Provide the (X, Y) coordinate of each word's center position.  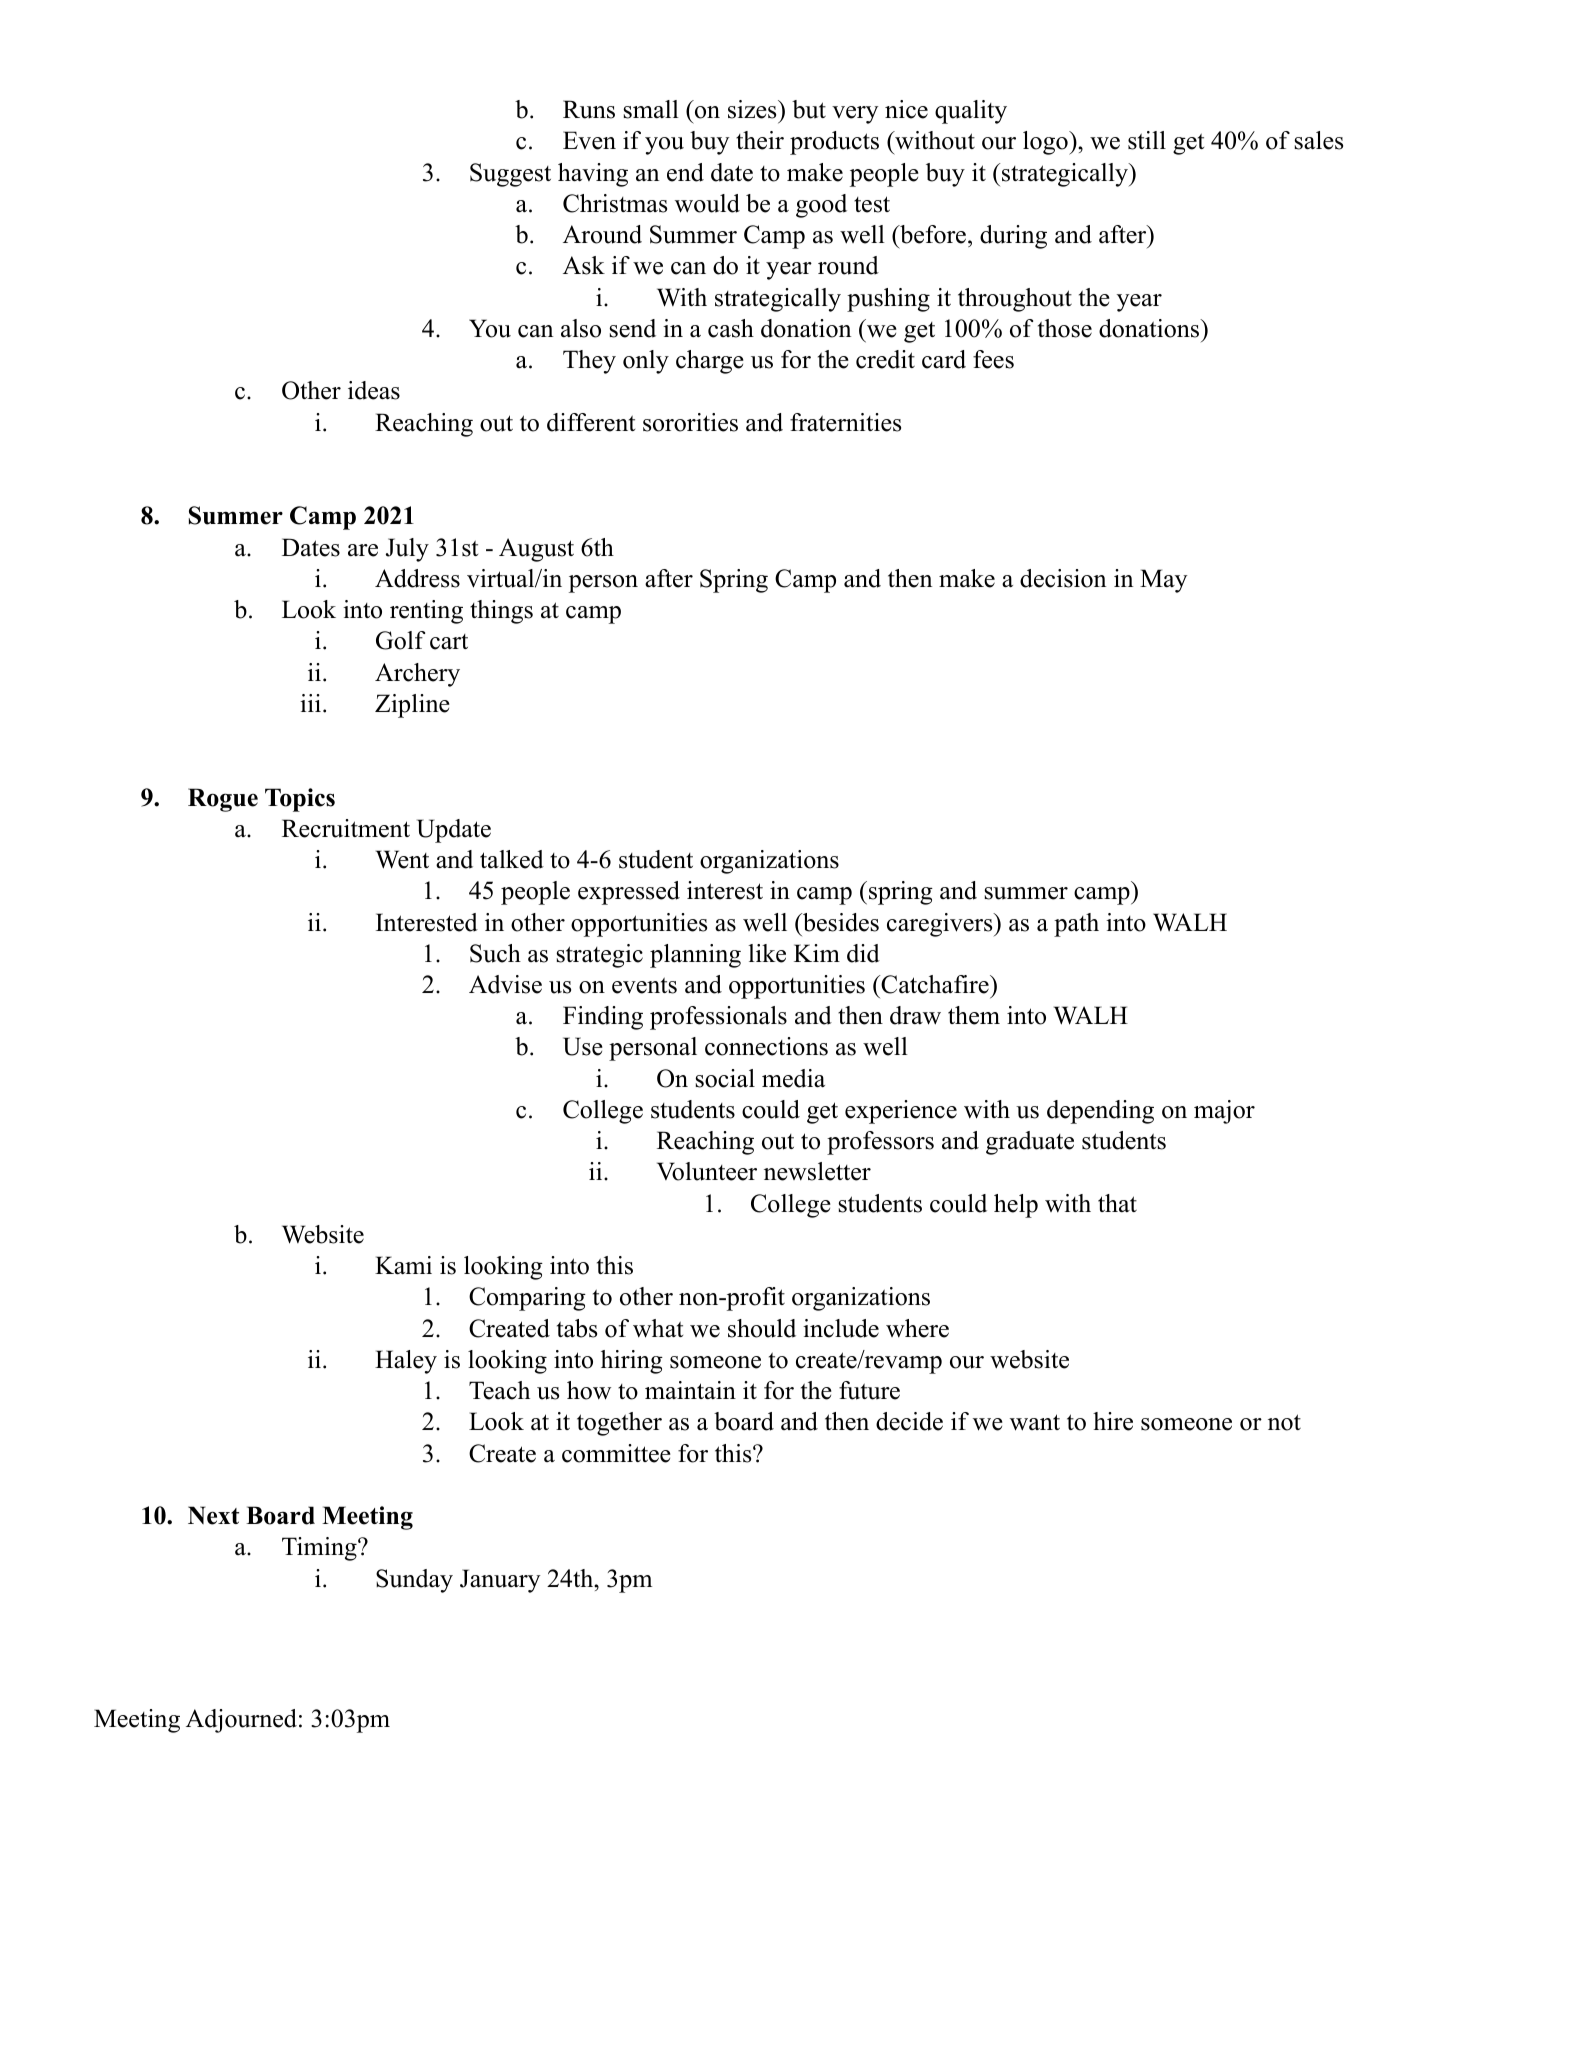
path (1076, 925)
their (760, 140)
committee (616, 1453)
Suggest (510, 175)
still (1147, 140)
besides (840, 922)
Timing (320, 1549)
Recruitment (346, 828)
